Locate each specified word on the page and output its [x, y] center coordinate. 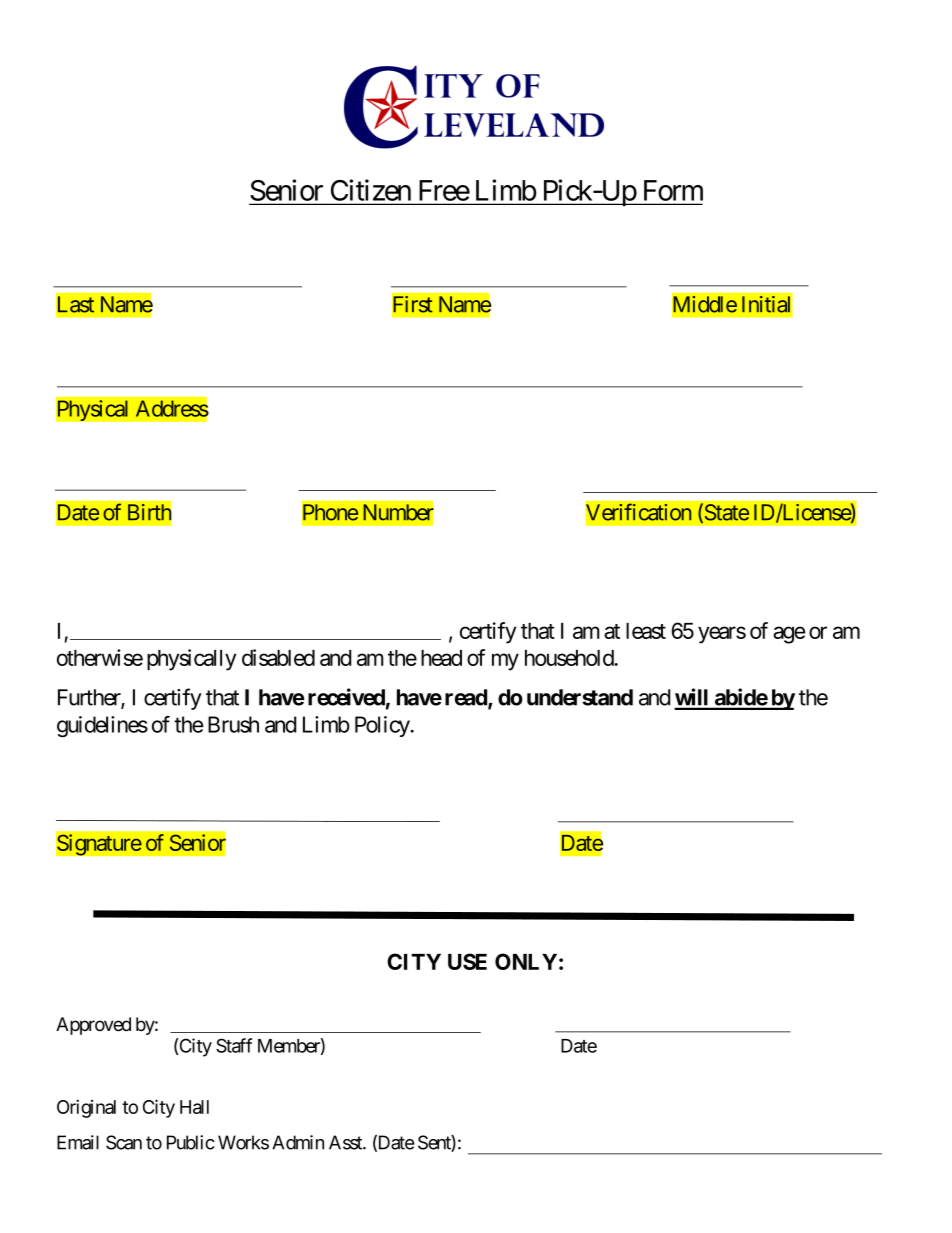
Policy [383, 726]
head [441, 658]
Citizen [371, 190]
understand [580, 697]
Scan [124, 1142]
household [570, 658]
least [646, 631]
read [467, 698]
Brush [233, 724]
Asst [346, 1142]
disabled [278, 657]
